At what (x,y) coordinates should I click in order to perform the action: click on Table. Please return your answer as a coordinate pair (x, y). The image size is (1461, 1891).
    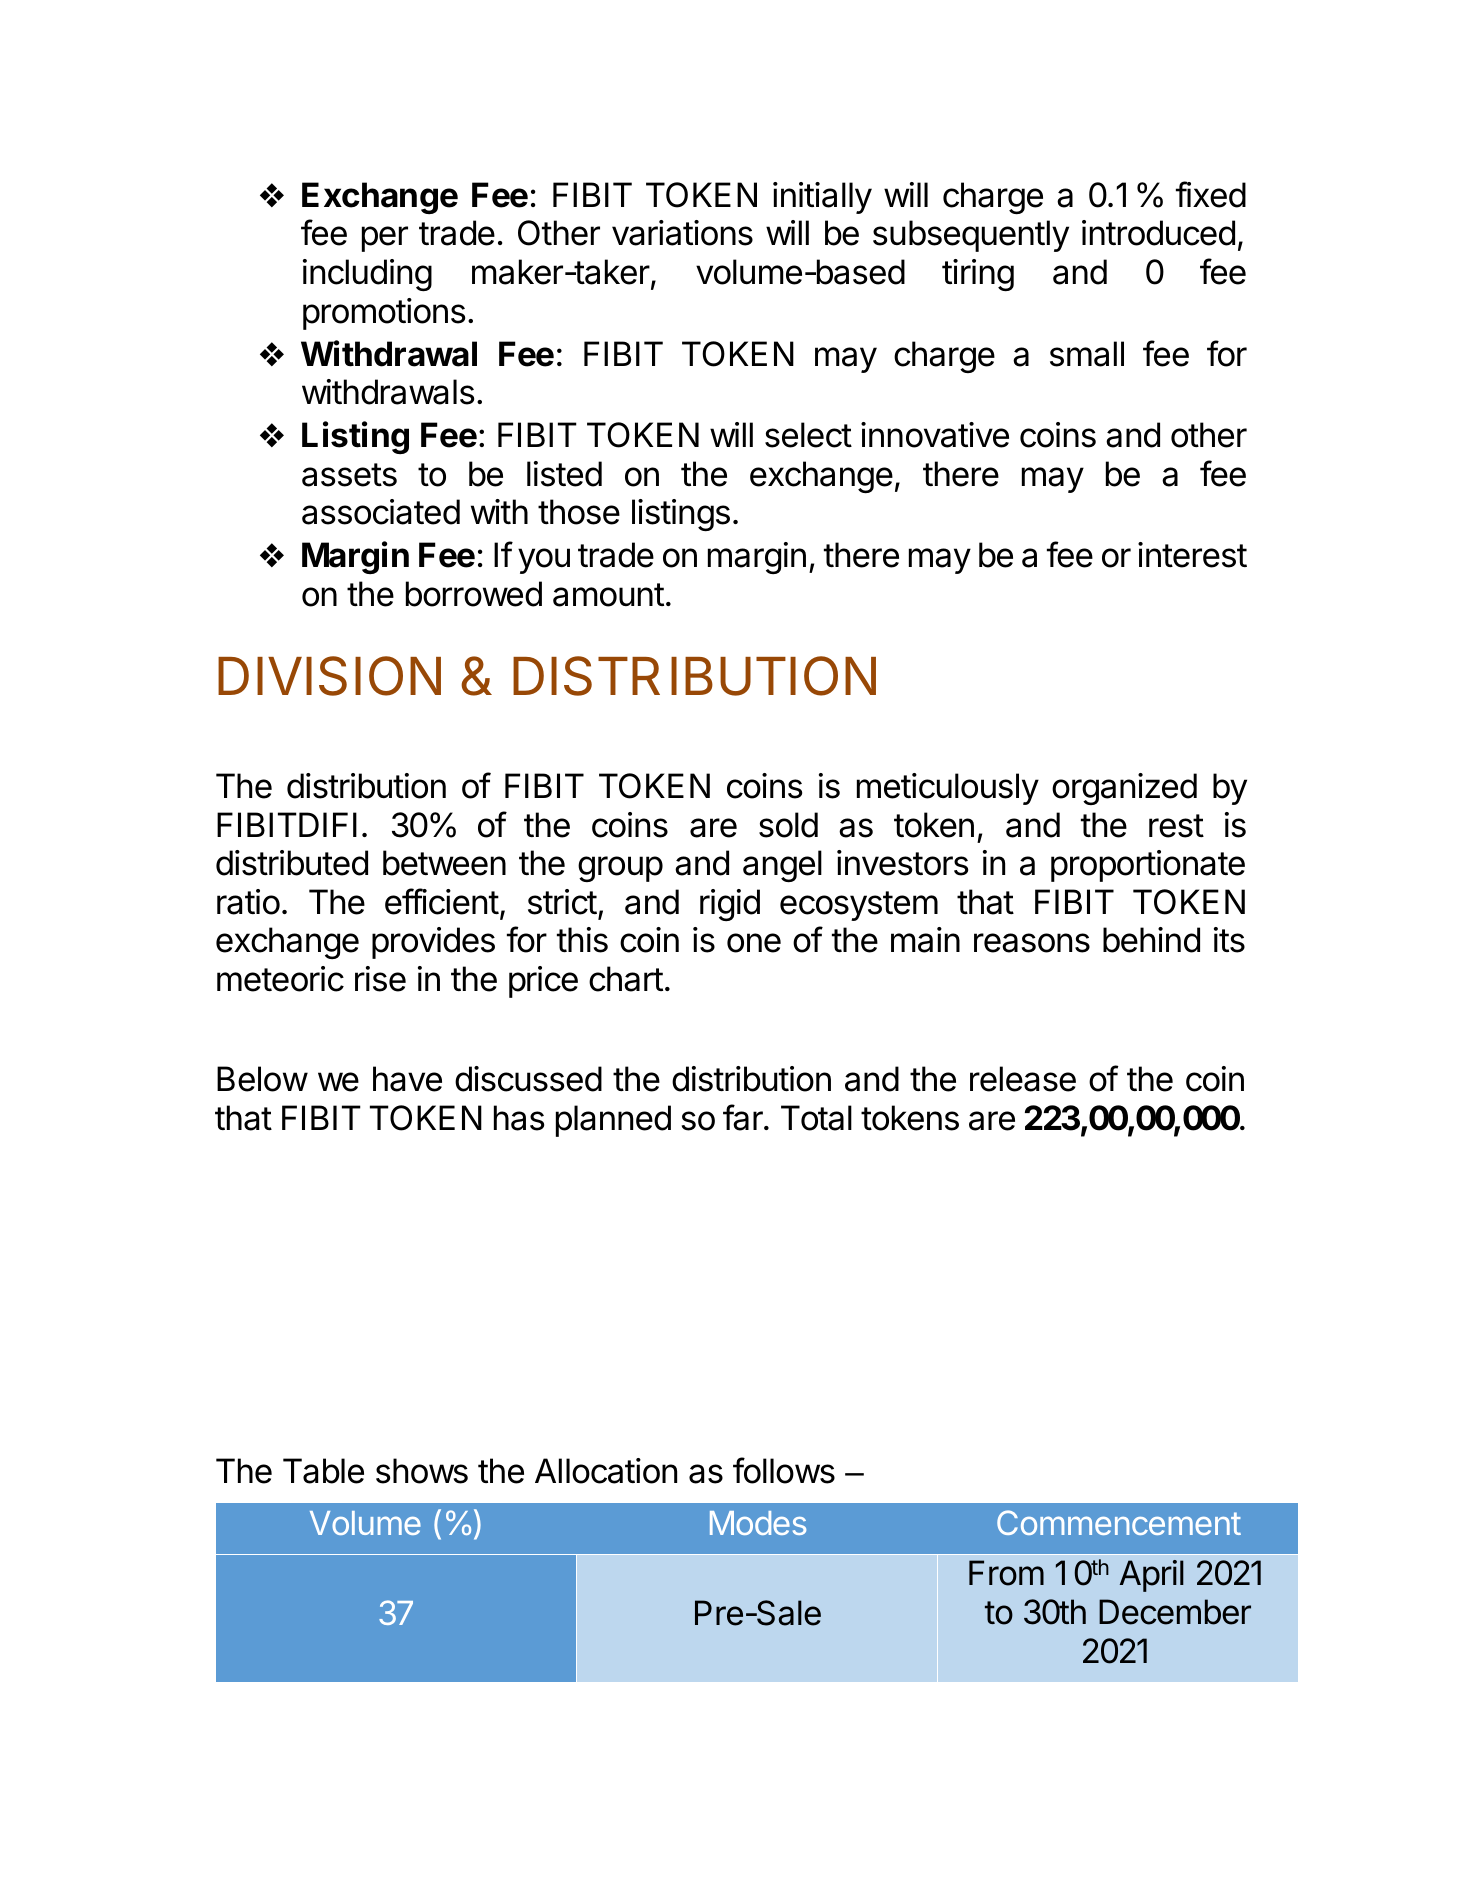
    Looking at the image, I should click on (323, 1471).
